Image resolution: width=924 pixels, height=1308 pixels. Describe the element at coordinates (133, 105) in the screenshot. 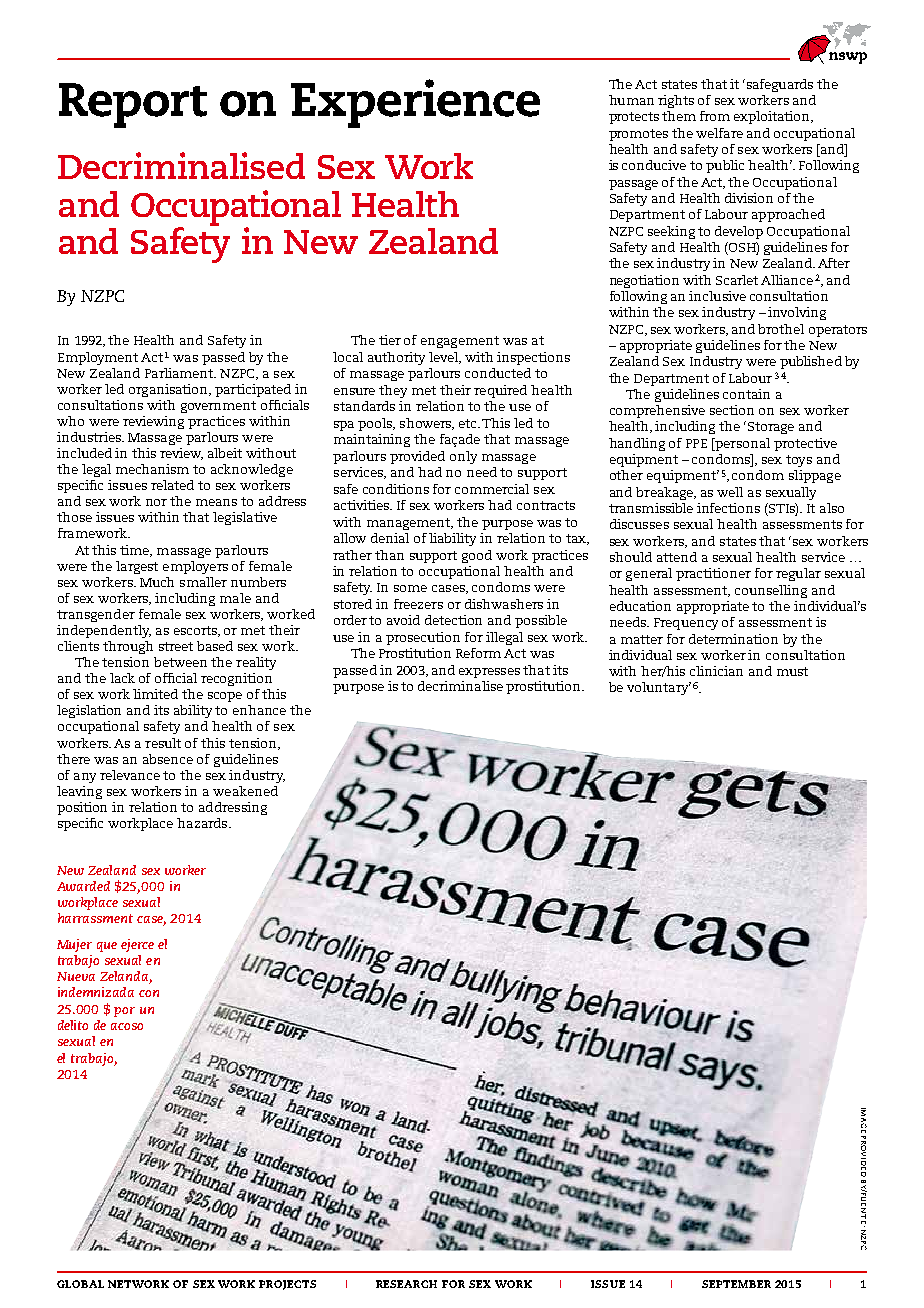

I see `Report` at that location.
